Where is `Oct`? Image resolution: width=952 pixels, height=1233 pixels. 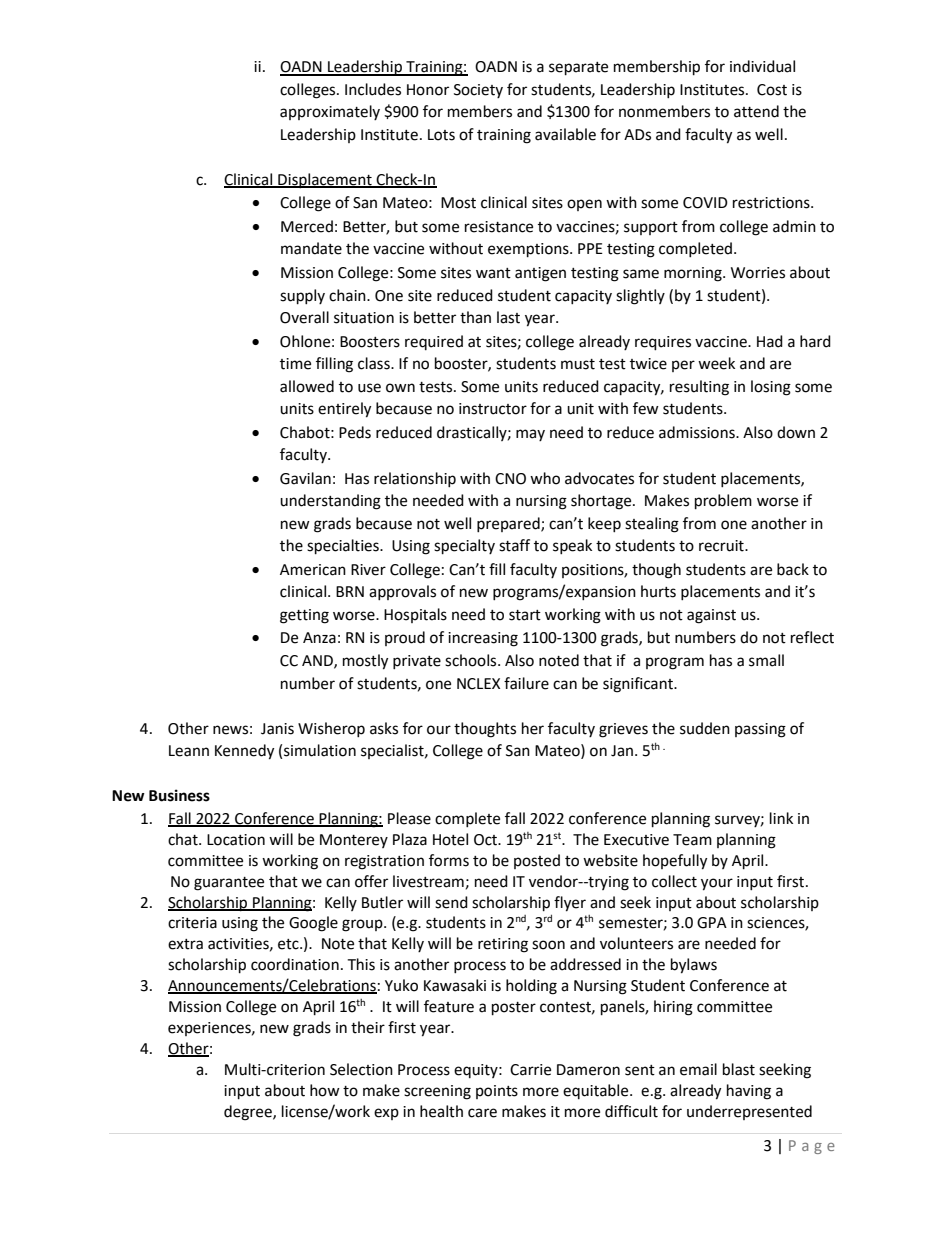
Oct is located at coordinates (487, 840).
